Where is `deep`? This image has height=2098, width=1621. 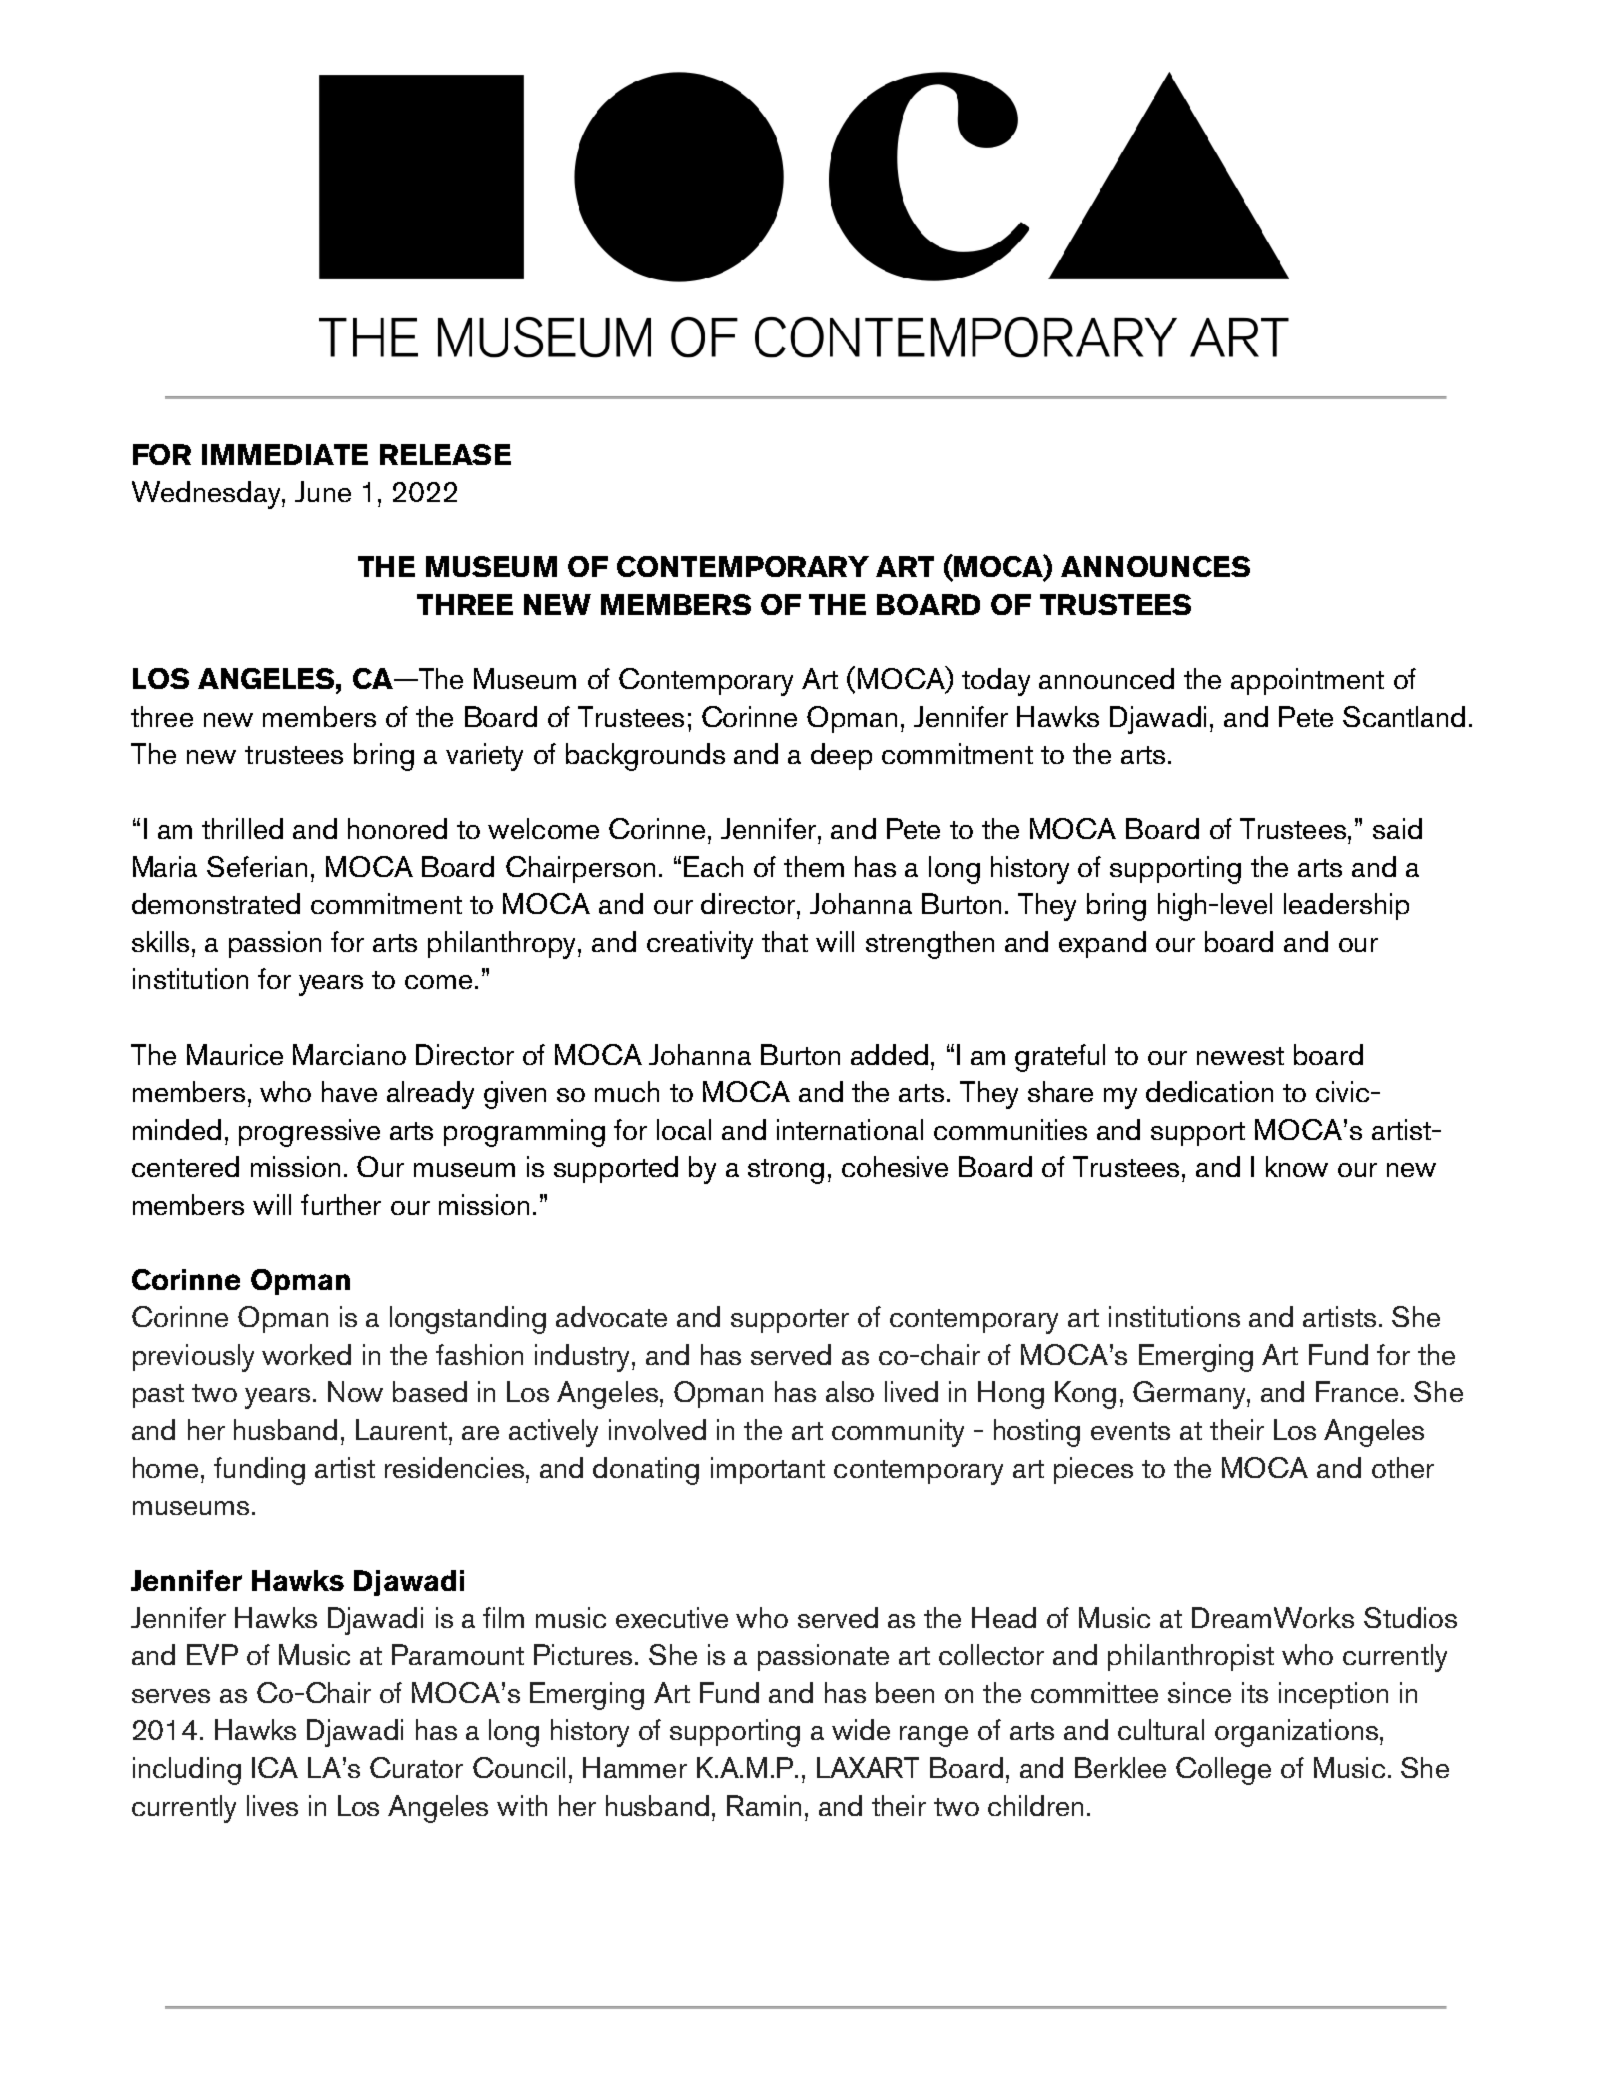 deep is located at coordinates (841, 756).
